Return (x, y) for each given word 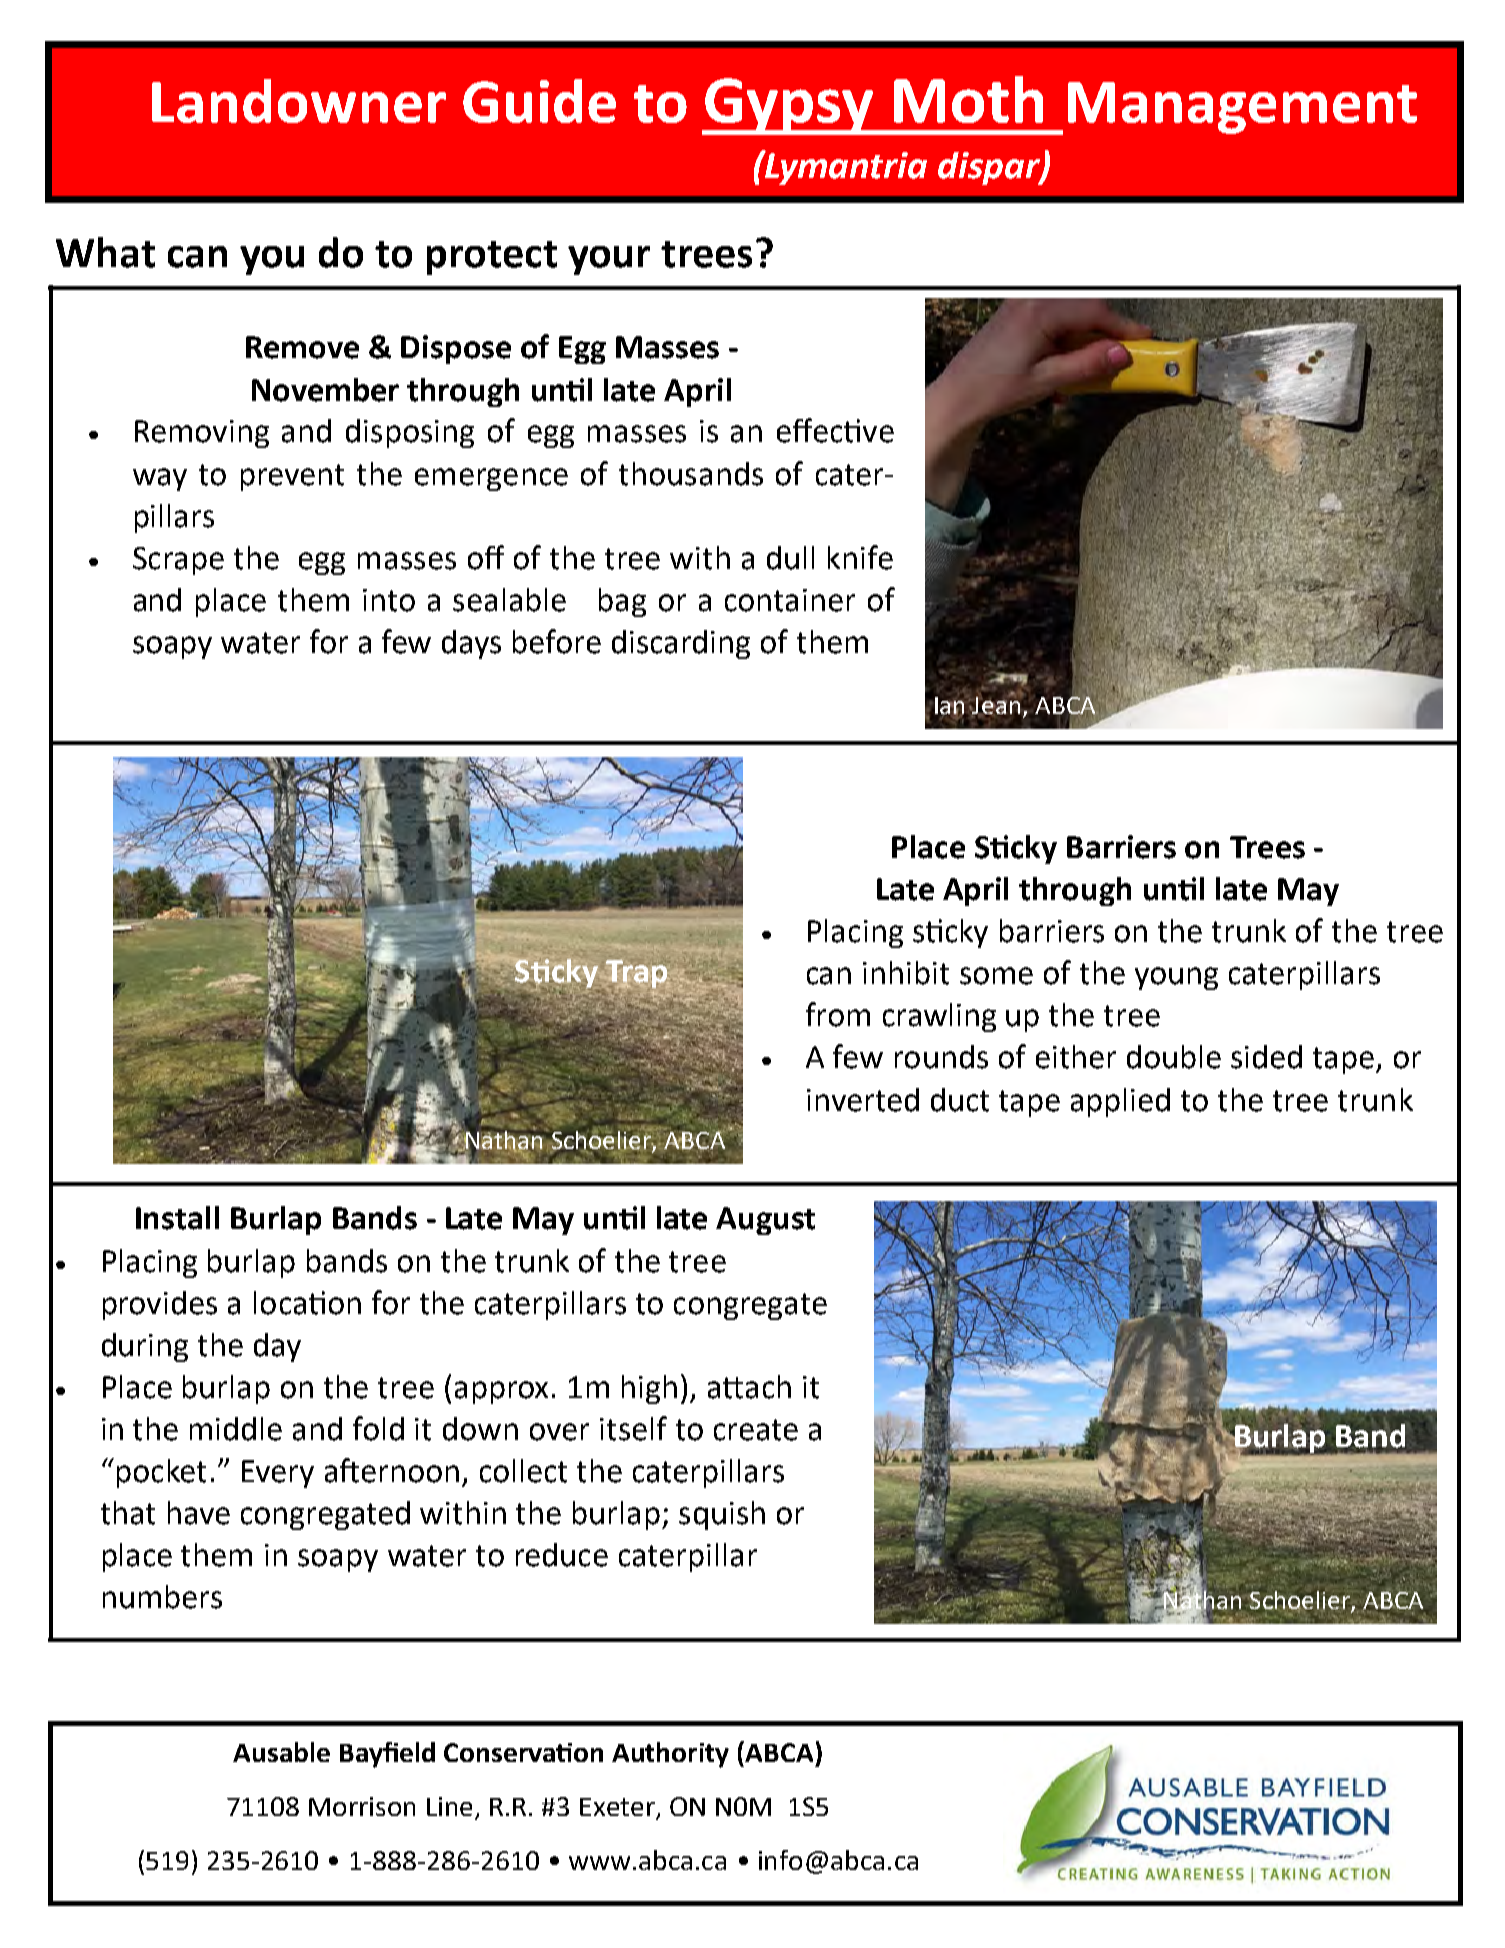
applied (1120, 1102)
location (307, 1303)
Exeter (617, 1807)
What (105, 252)
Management (1242, 108)
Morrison (362, 1806)
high (649, 1389)
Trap (638, 974)
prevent (292, 477)
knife (860, 557)
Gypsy (789, 106)
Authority (670, 1755)
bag (622, 602)
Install (177, 1218)
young (1176, 978)
